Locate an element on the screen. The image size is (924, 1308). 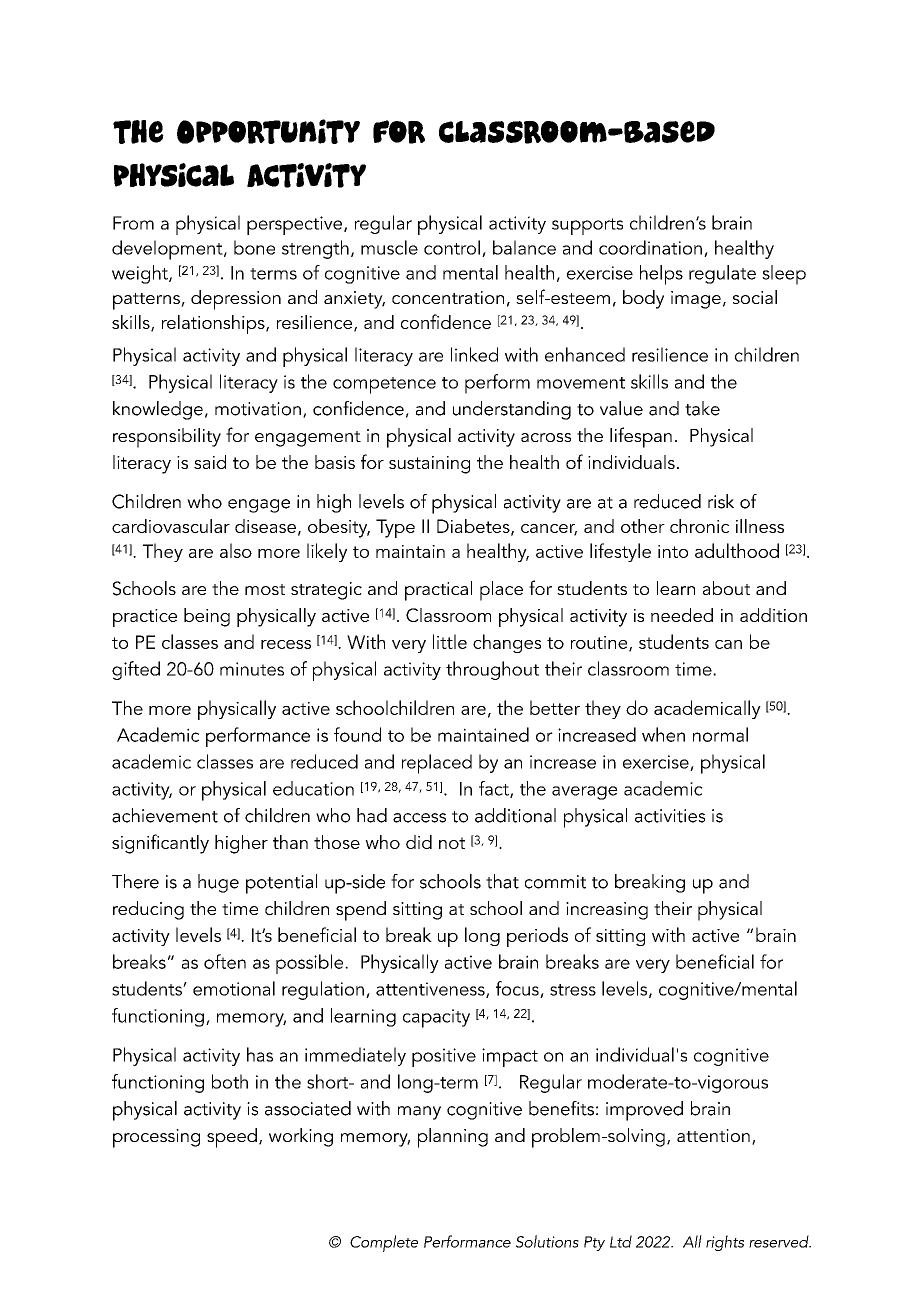
activities is located at coordinates (670, 816).
